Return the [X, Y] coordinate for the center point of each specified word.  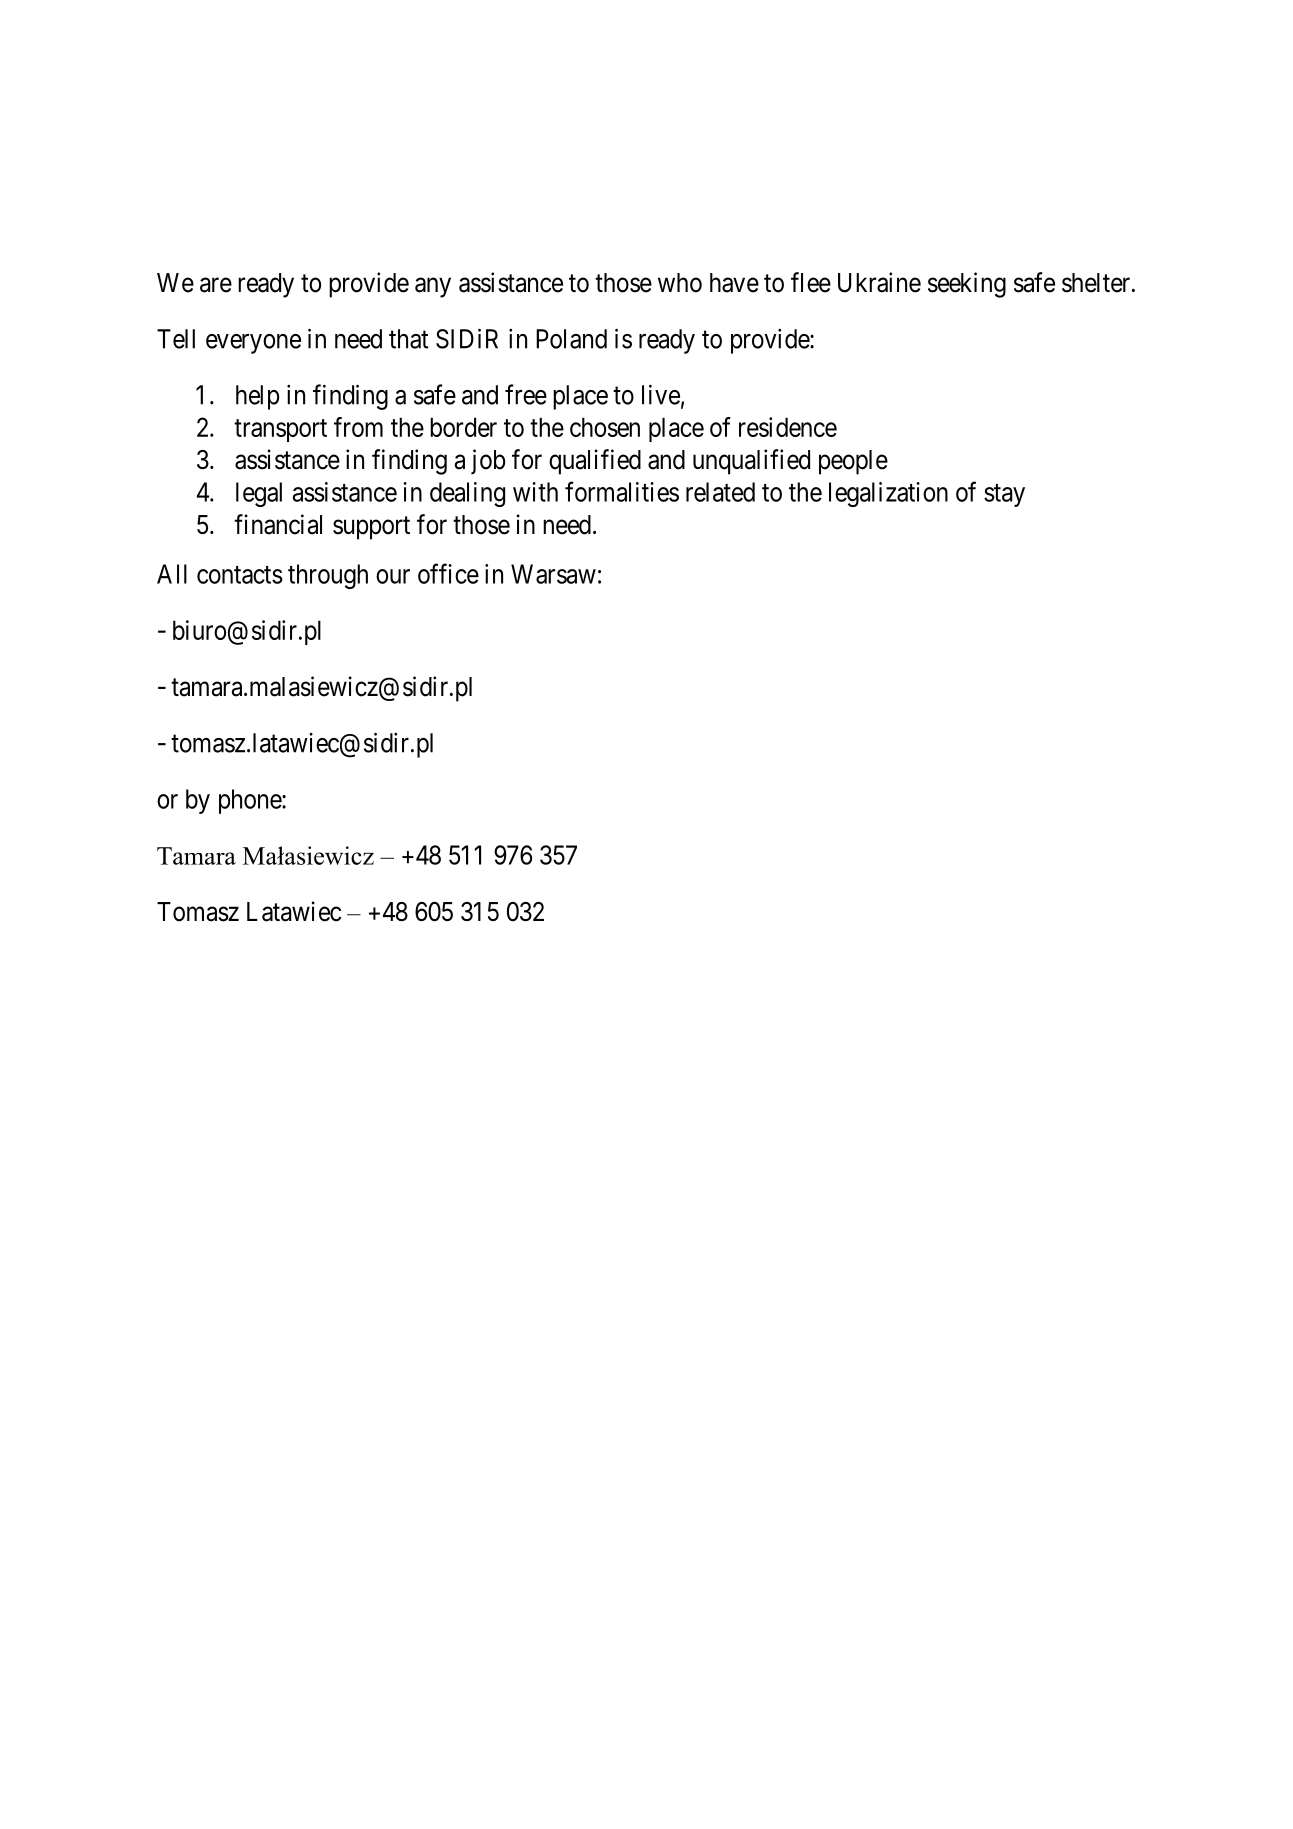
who [680, 283]
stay [1004, 495]
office [448, 573]
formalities [622, 491]
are [216, 285]
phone [251, 801]
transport [280, 430]
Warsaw [553, 574]
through [328, 576]
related [720, 492]
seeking [967, 285]
